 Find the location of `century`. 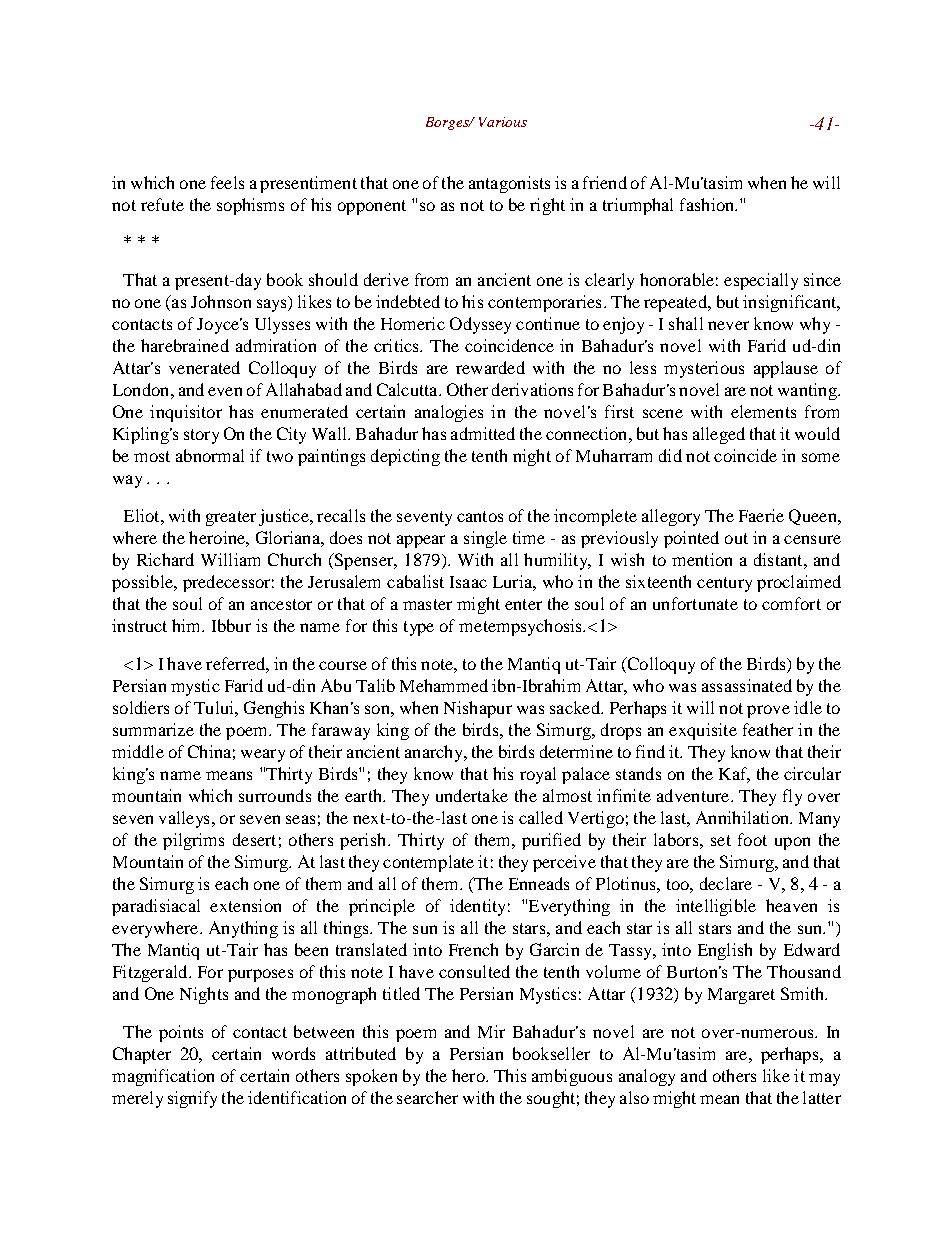

century is located at coordinates (724, 584).
